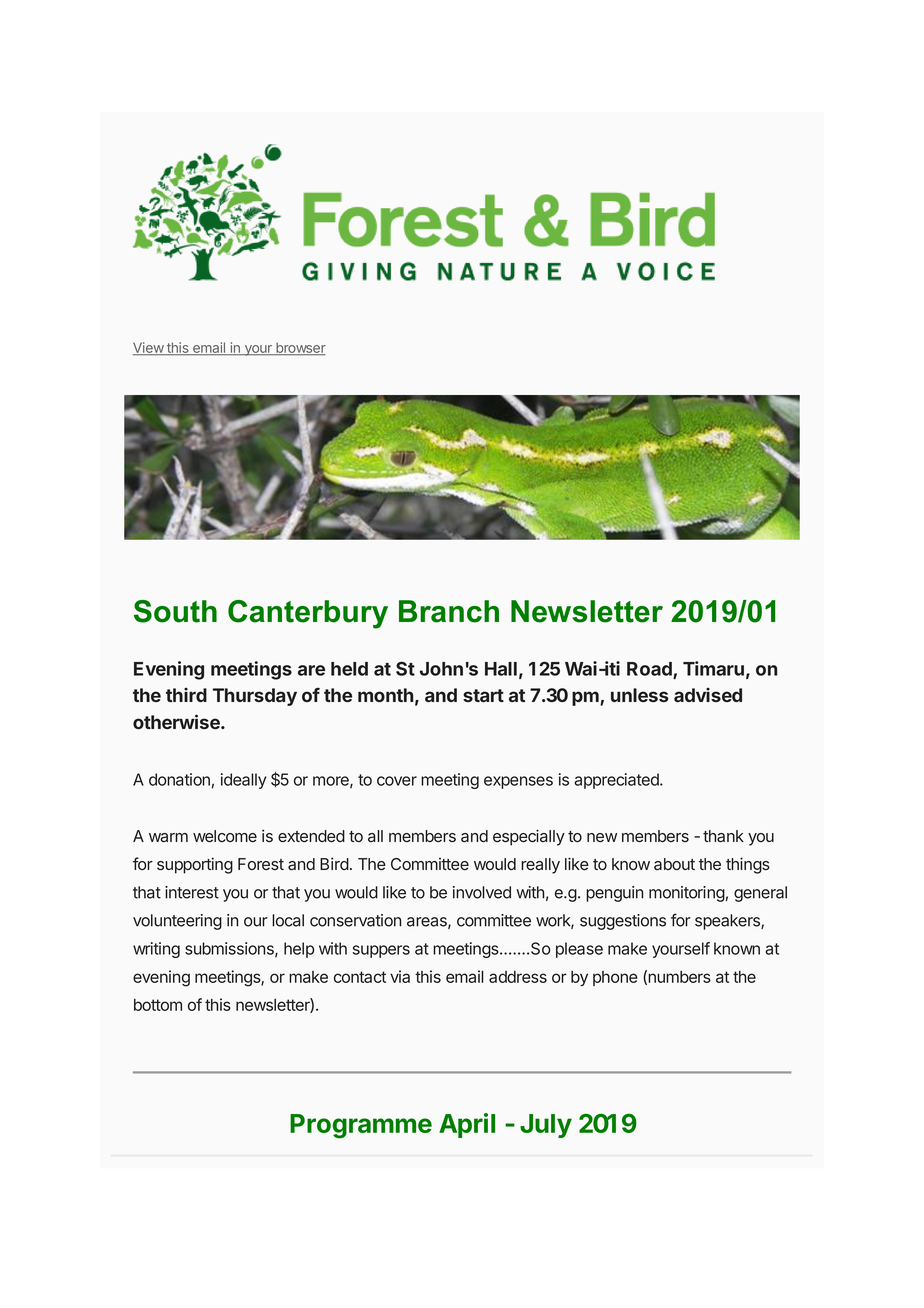 This screenshot has width=924, height=1308. Describe the element at coordinates (687, 894) in the screenshot. I see `monitoring` at that location.
